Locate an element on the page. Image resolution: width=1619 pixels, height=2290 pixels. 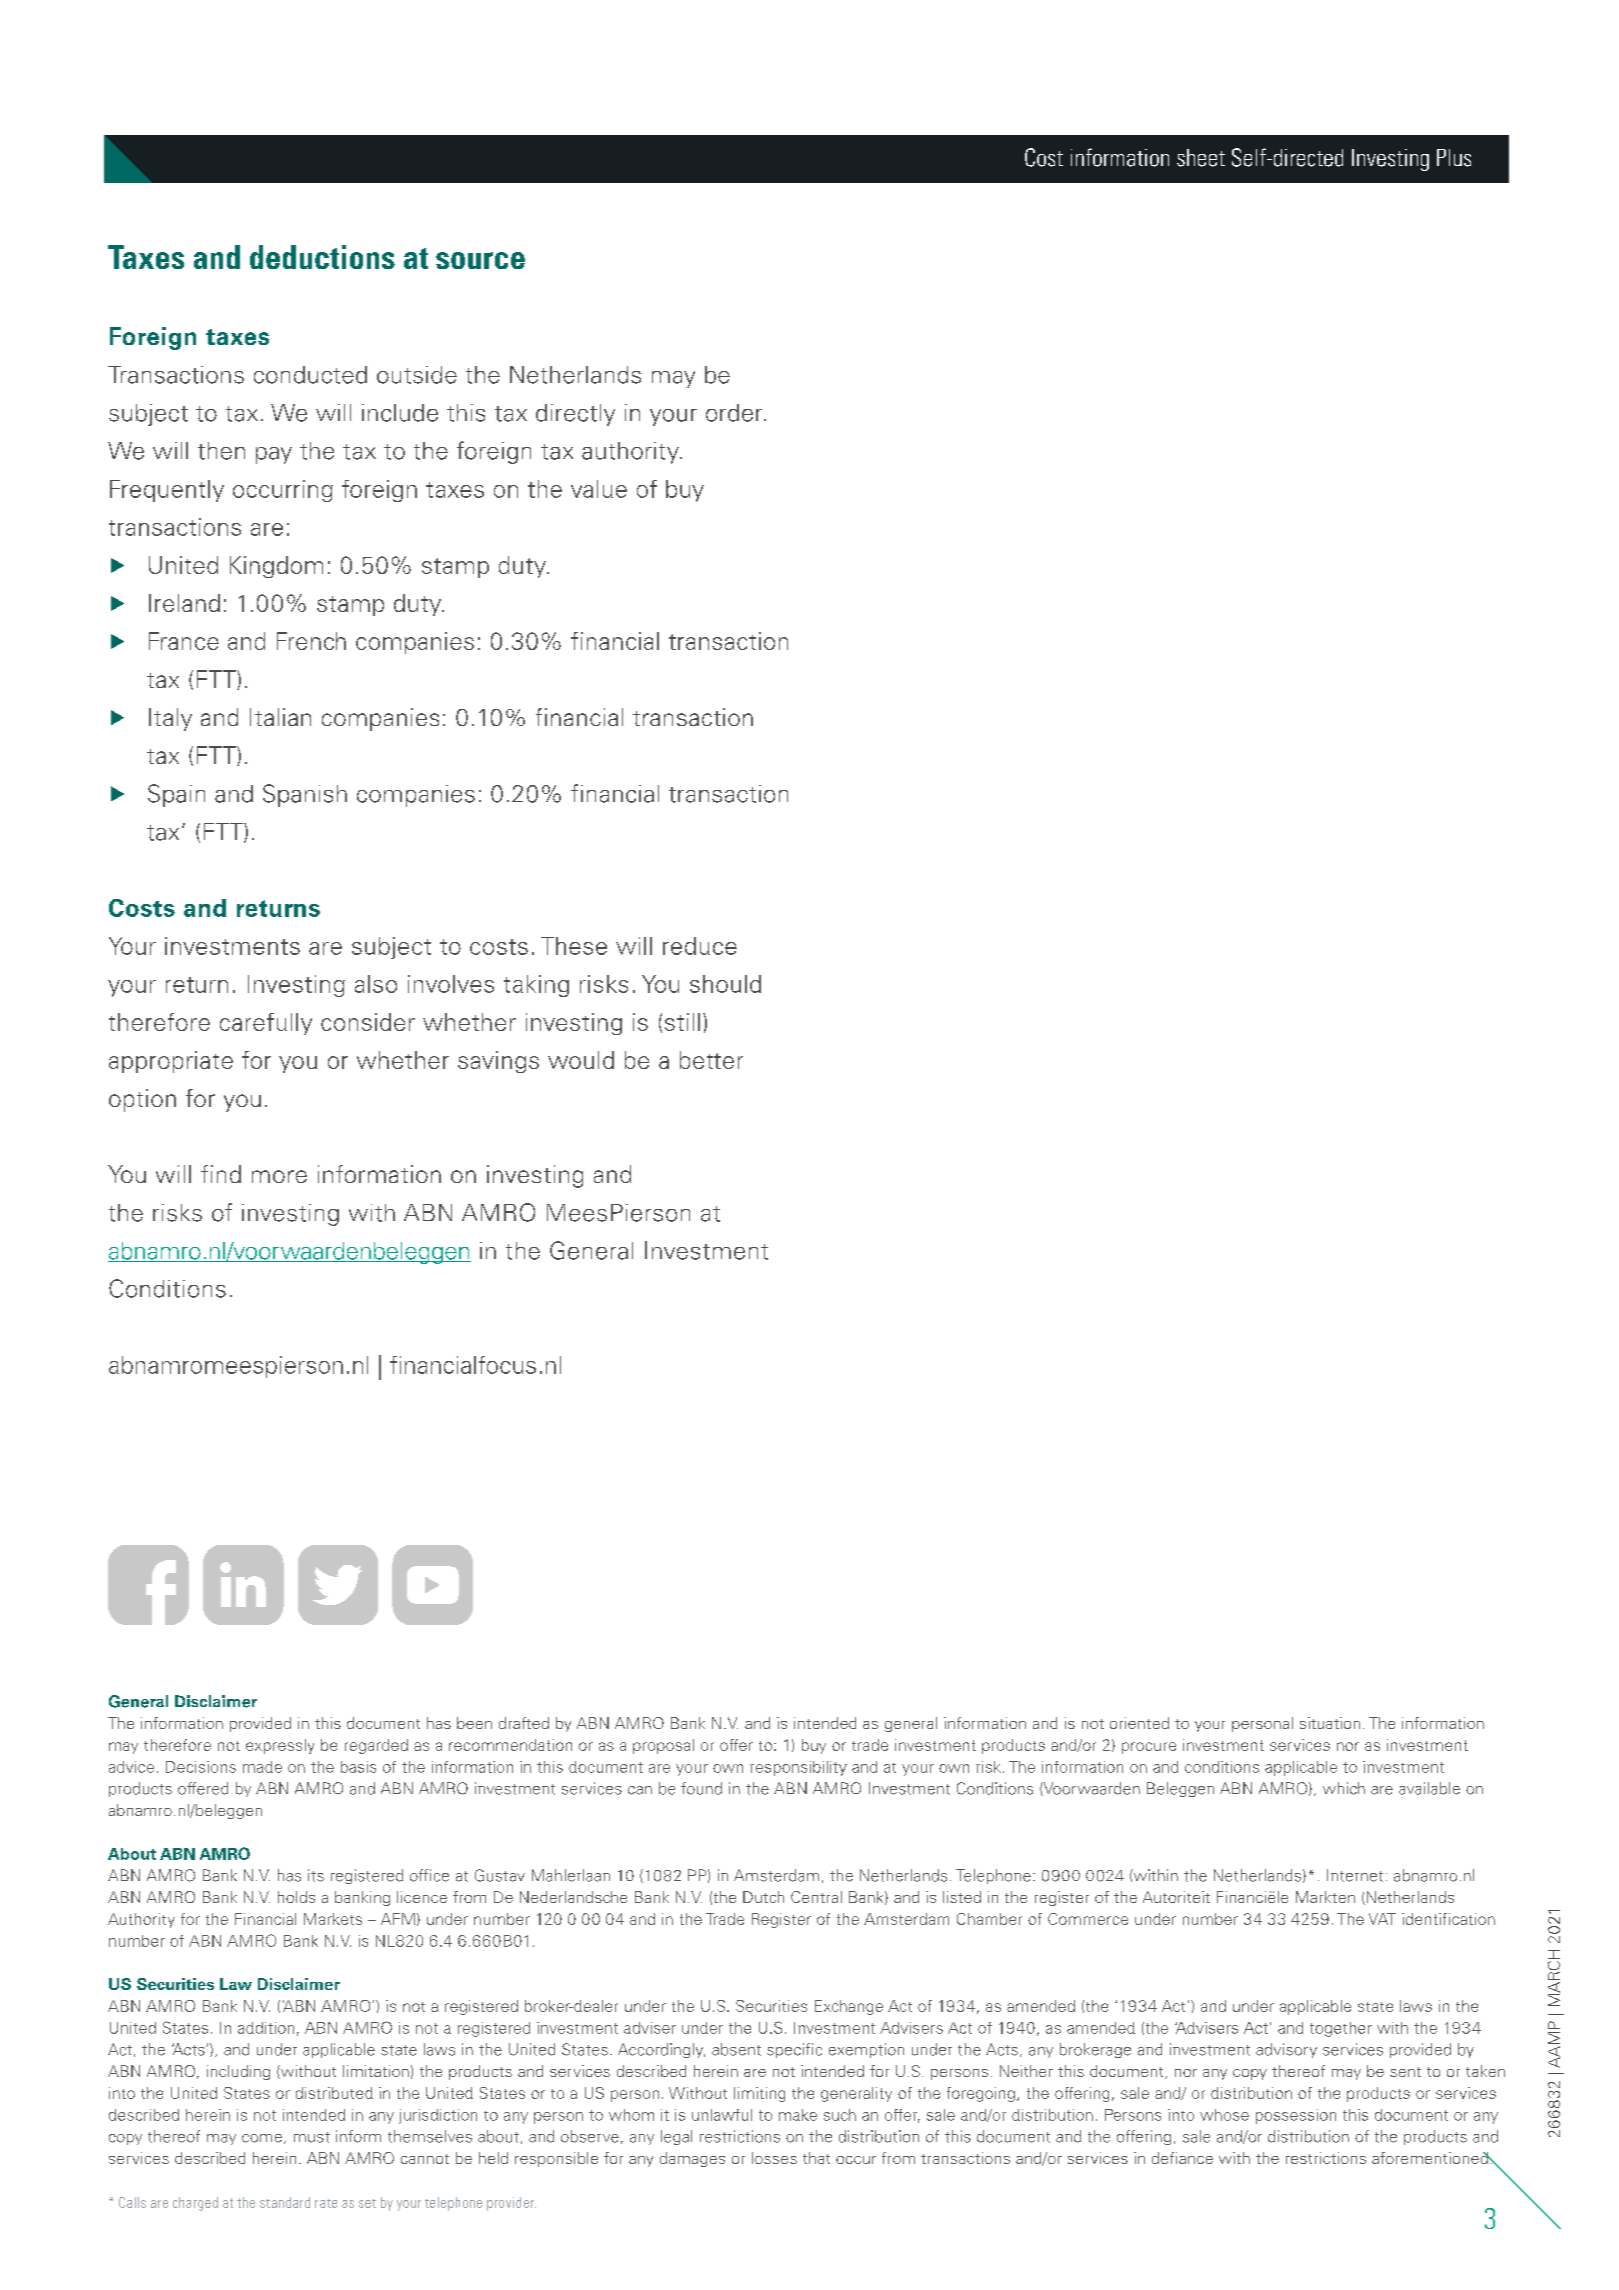
should is located at coordinates (725, 984).
